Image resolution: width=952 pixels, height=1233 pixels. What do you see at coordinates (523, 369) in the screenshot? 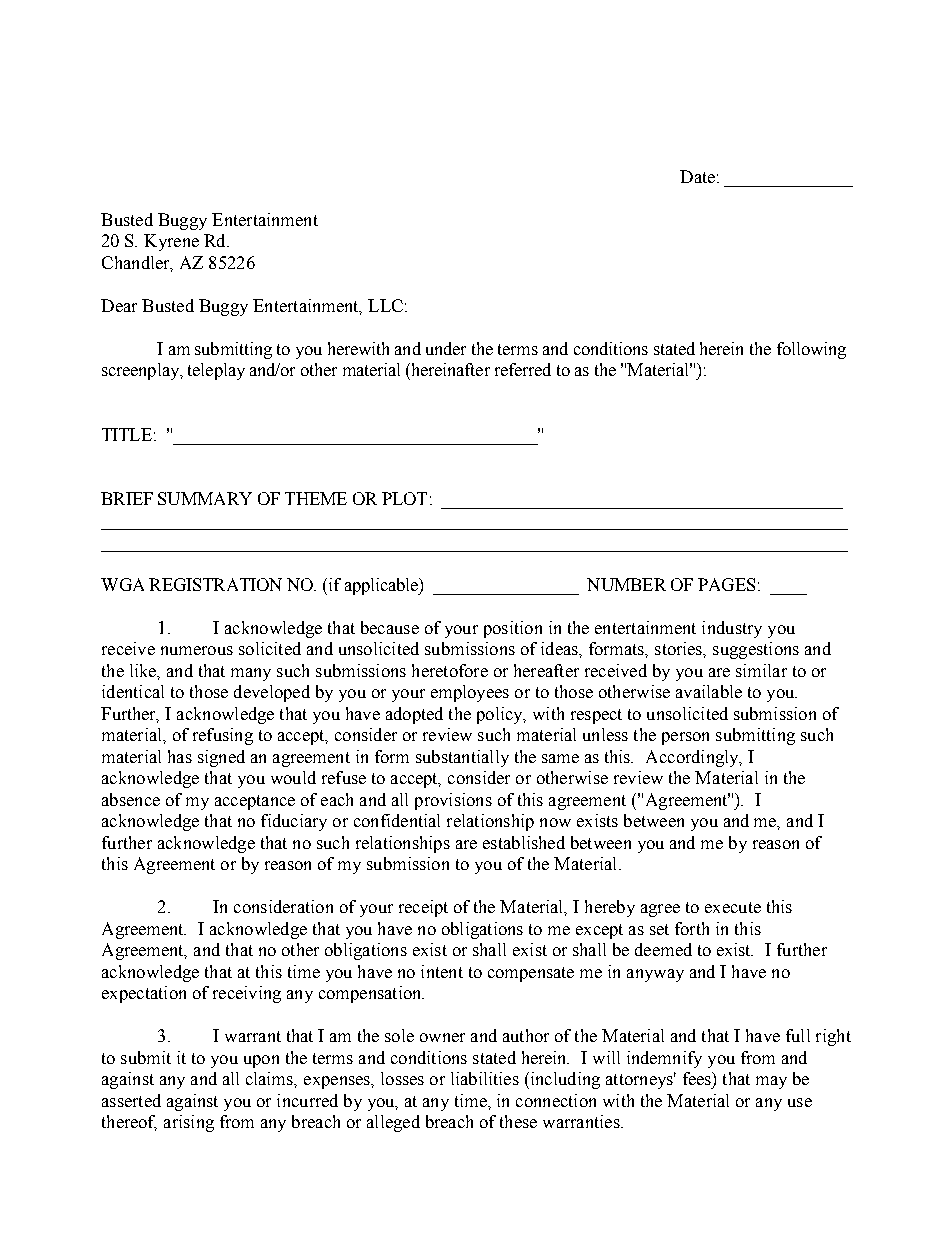
I see `referred` at bounding box center [523, 369].
